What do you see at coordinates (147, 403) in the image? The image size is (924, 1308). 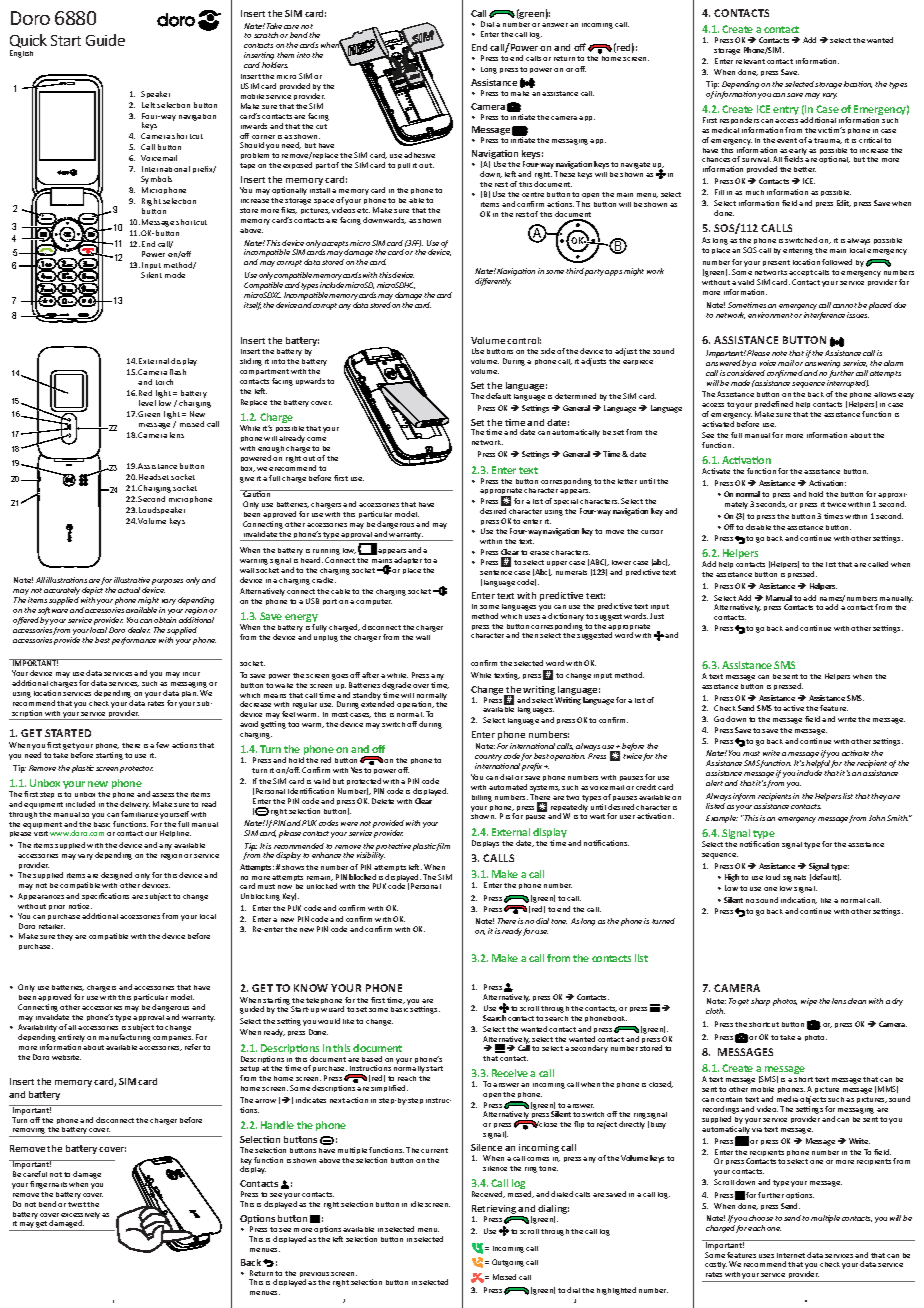 I see `level` at bounding box center [147, 403].
